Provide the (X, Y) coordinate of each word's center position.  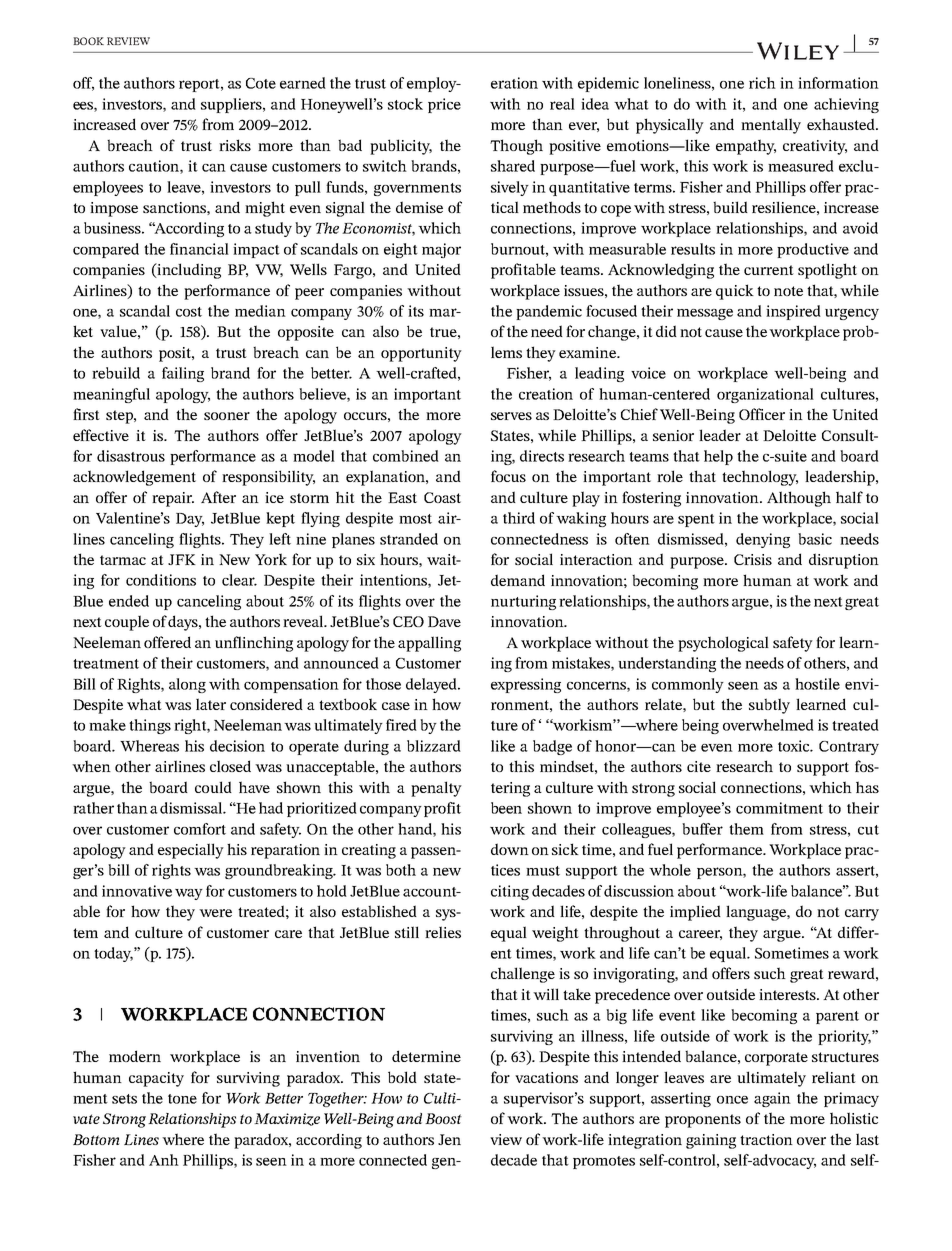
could (213, 787)
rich (762, 83)
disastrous (131, 456)
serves (511, 416)
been (506, 808)
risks (235, 145)
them (746, 829)
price (444, 105)
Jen (449, 1139)
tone (182, 1099)
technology (760, 478)
